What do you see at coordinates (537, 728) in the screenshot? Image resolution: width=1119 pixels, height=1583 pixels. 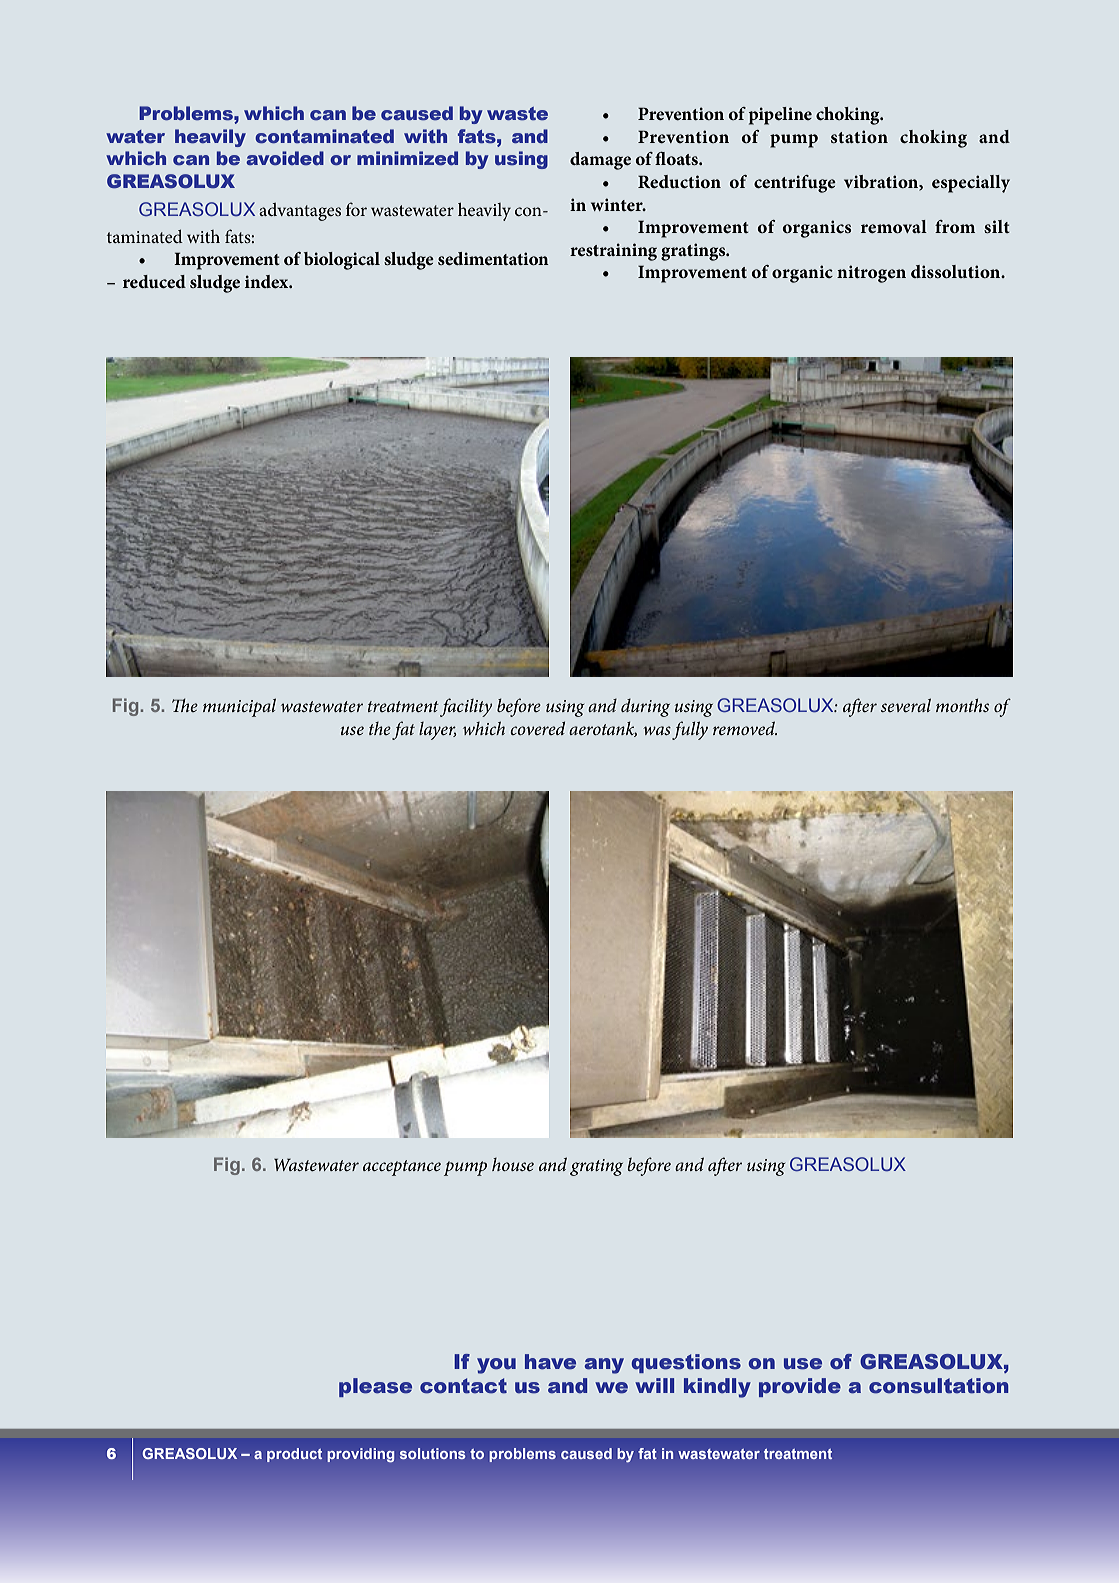 I see `covered` at bounding box center [537, 728].
